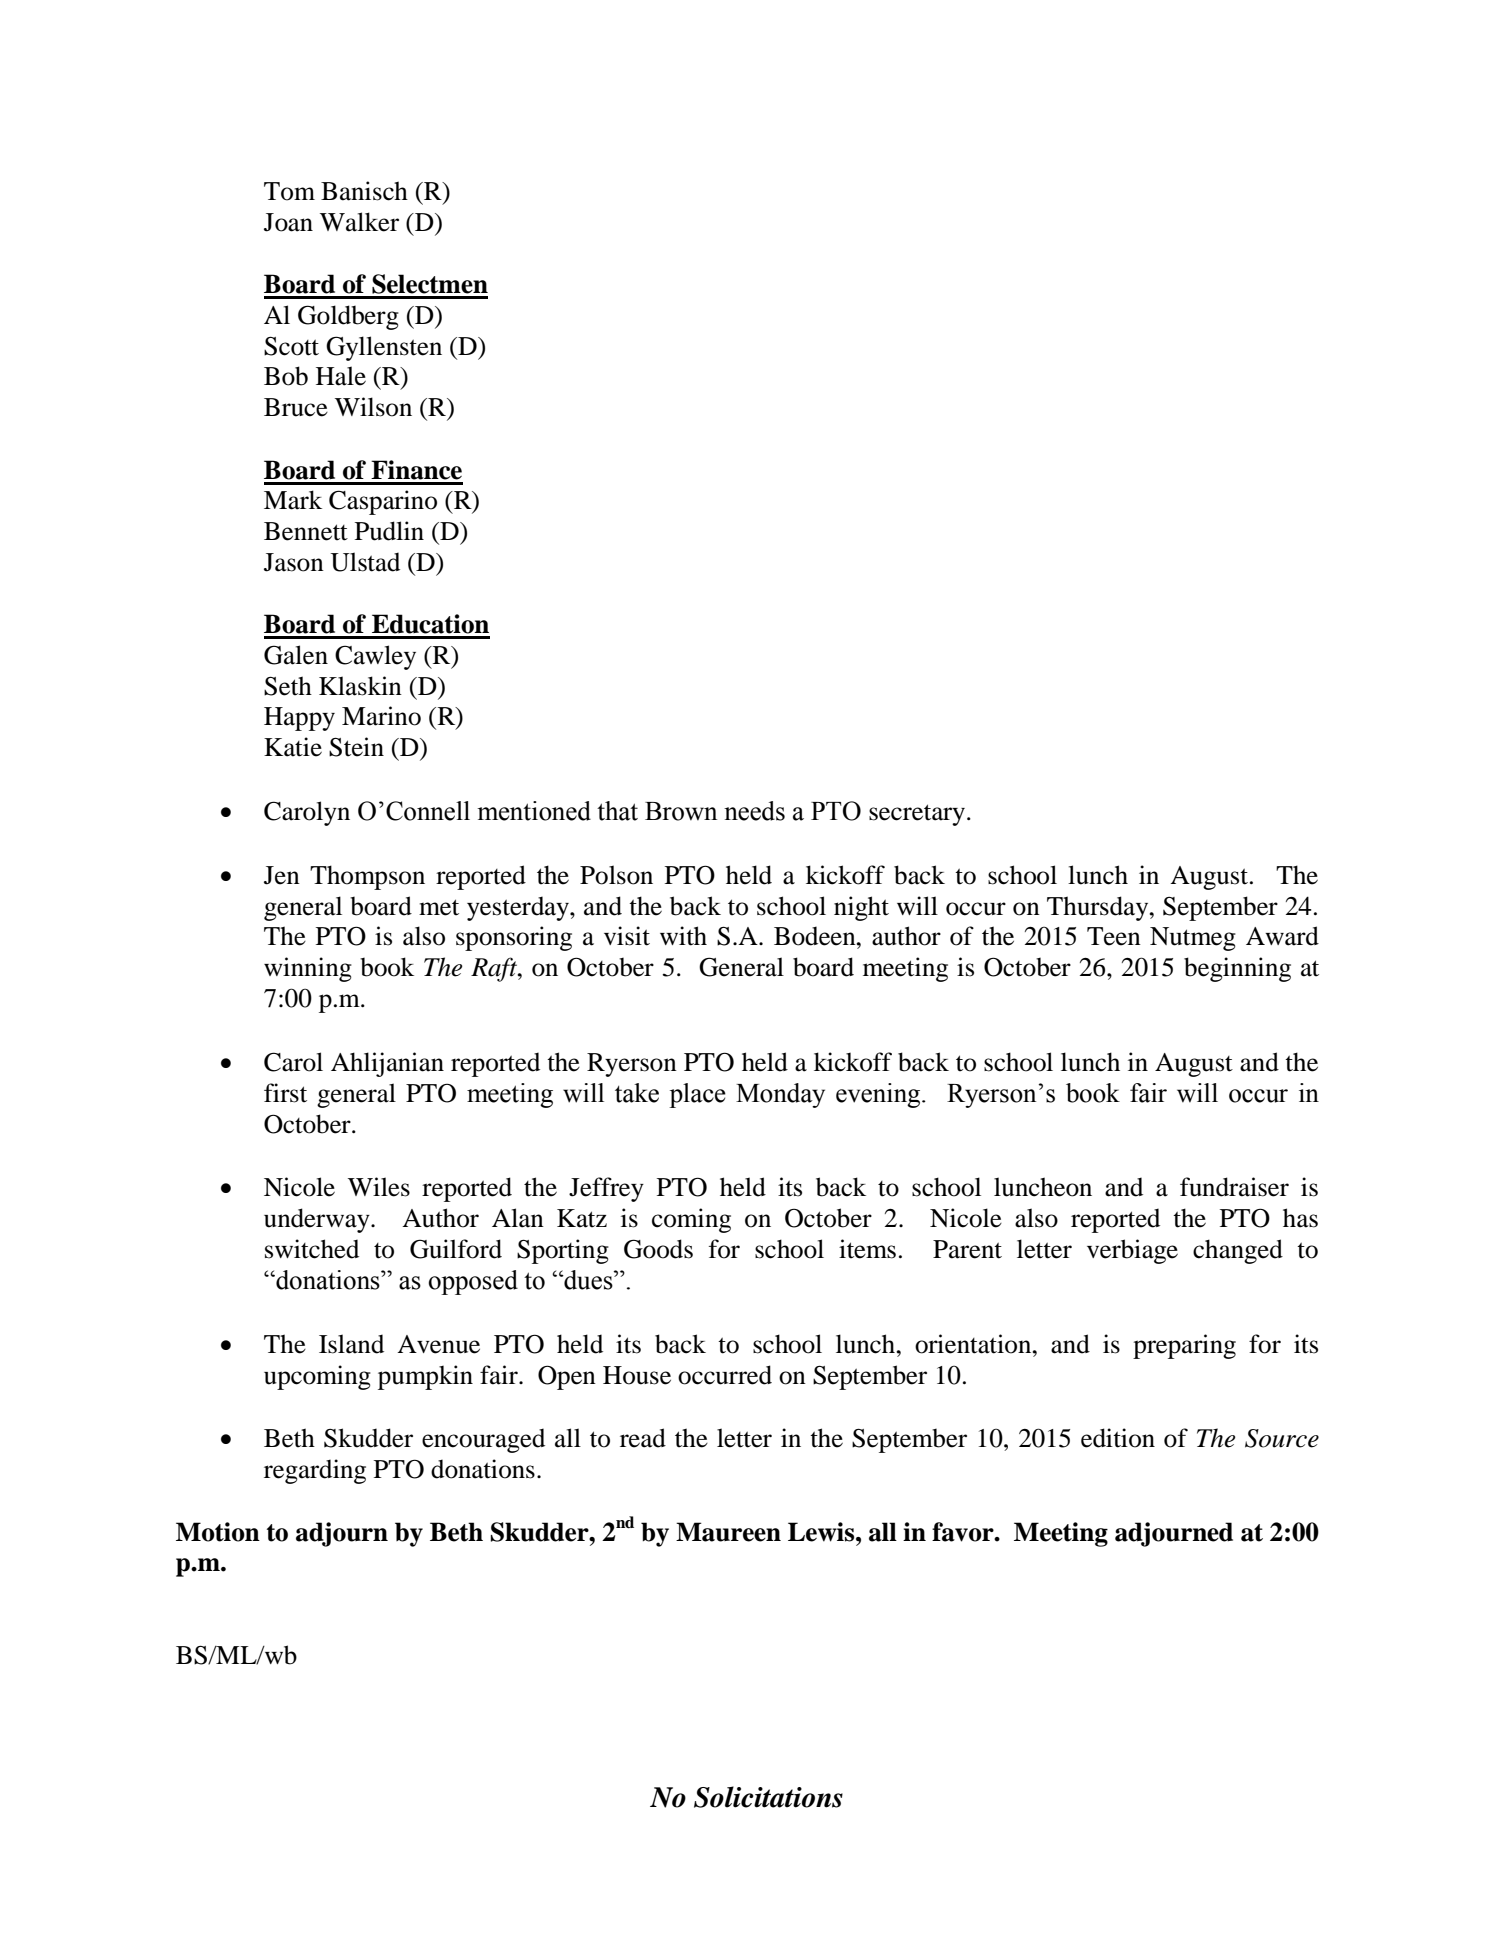  Describe the element at coordinates (218, 1532) in the screenshot. I see `Motion` at that location.
